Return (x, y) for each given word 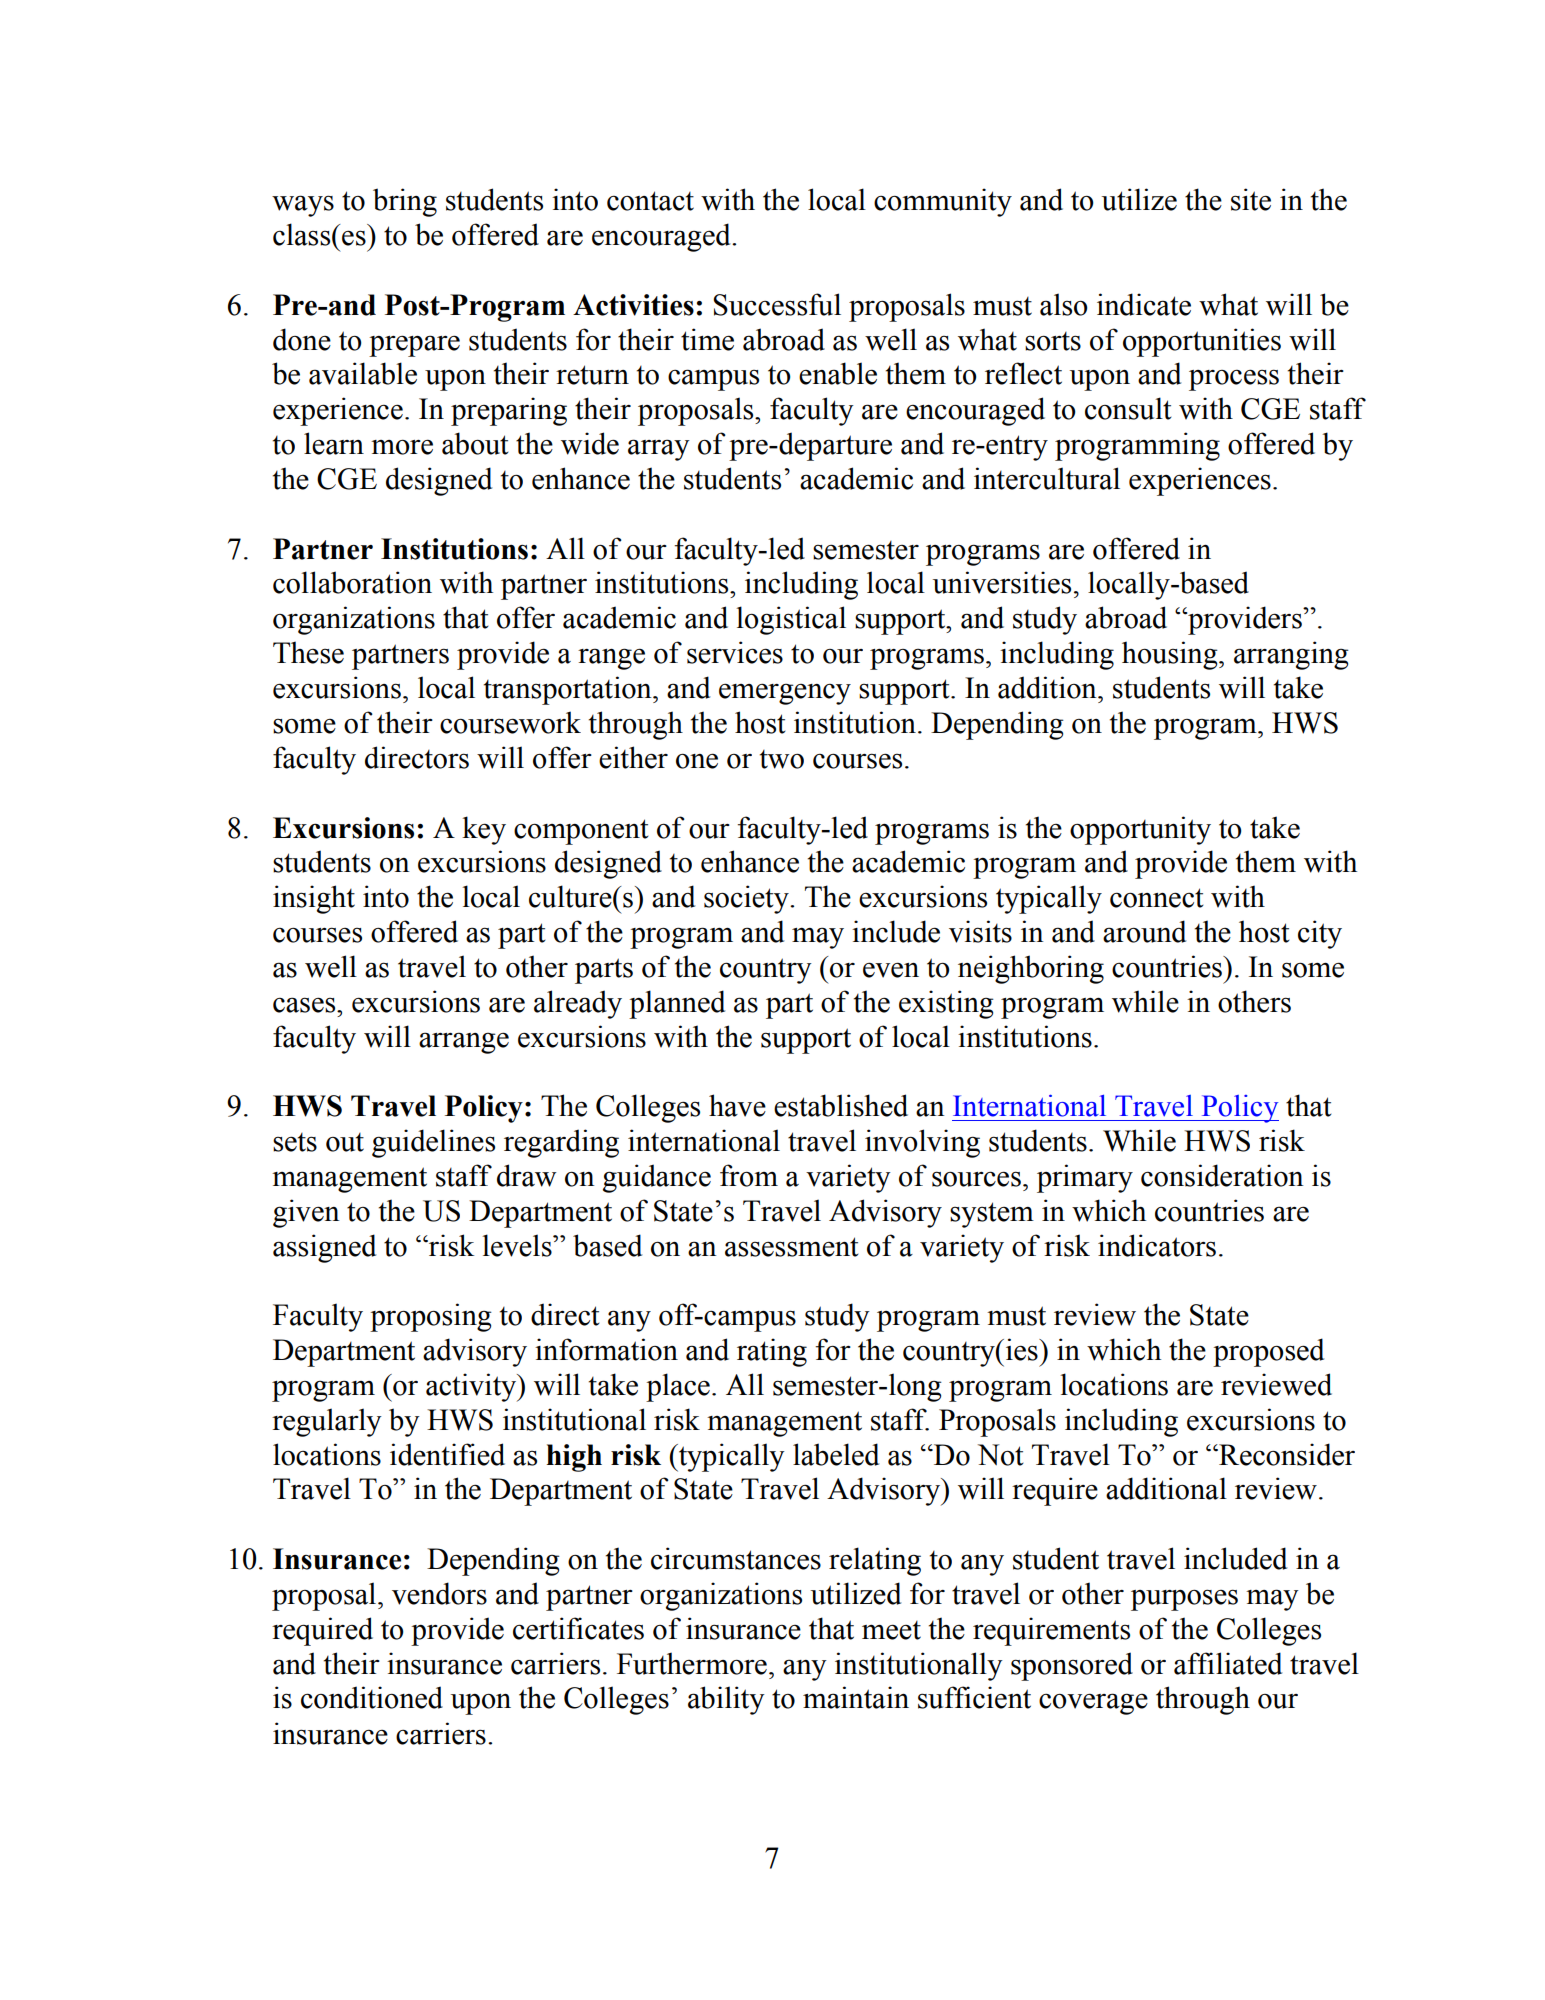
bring (405, 202)
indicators (1157, 1245)
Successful (777, 304)
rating (772, 1352)
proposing (431, 1317)
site (1251, 199)
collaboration (352, 582)
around (1144, 931)
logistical (791, 620)
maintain (856, 1697)
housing (1171, 655)
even (891, 970)
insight (314, 899)
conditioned (372, 1697)
